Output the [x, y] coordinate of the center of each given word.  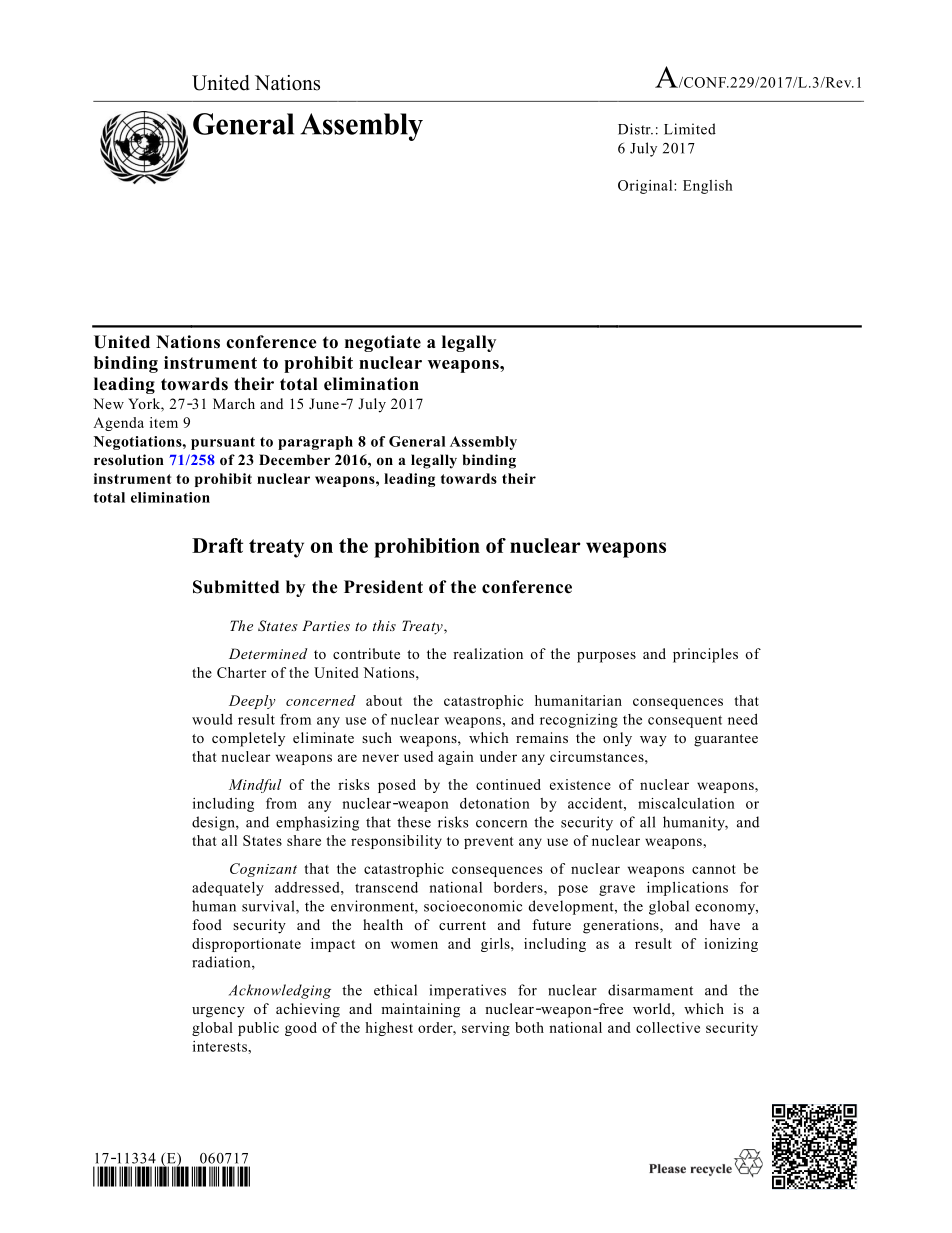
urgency [218, 1012]
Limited [690, 129]
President [383, 587]
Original [646, 187]
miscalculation [686, 803]
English [708, 187]
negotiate [383, 343]
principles [705, 655]
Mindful [255, 786]
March [234, 403]
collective [668, 1027]
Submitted [236, 587]
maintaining [420, 1010]
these [414, 822]
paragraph [315, 443]
